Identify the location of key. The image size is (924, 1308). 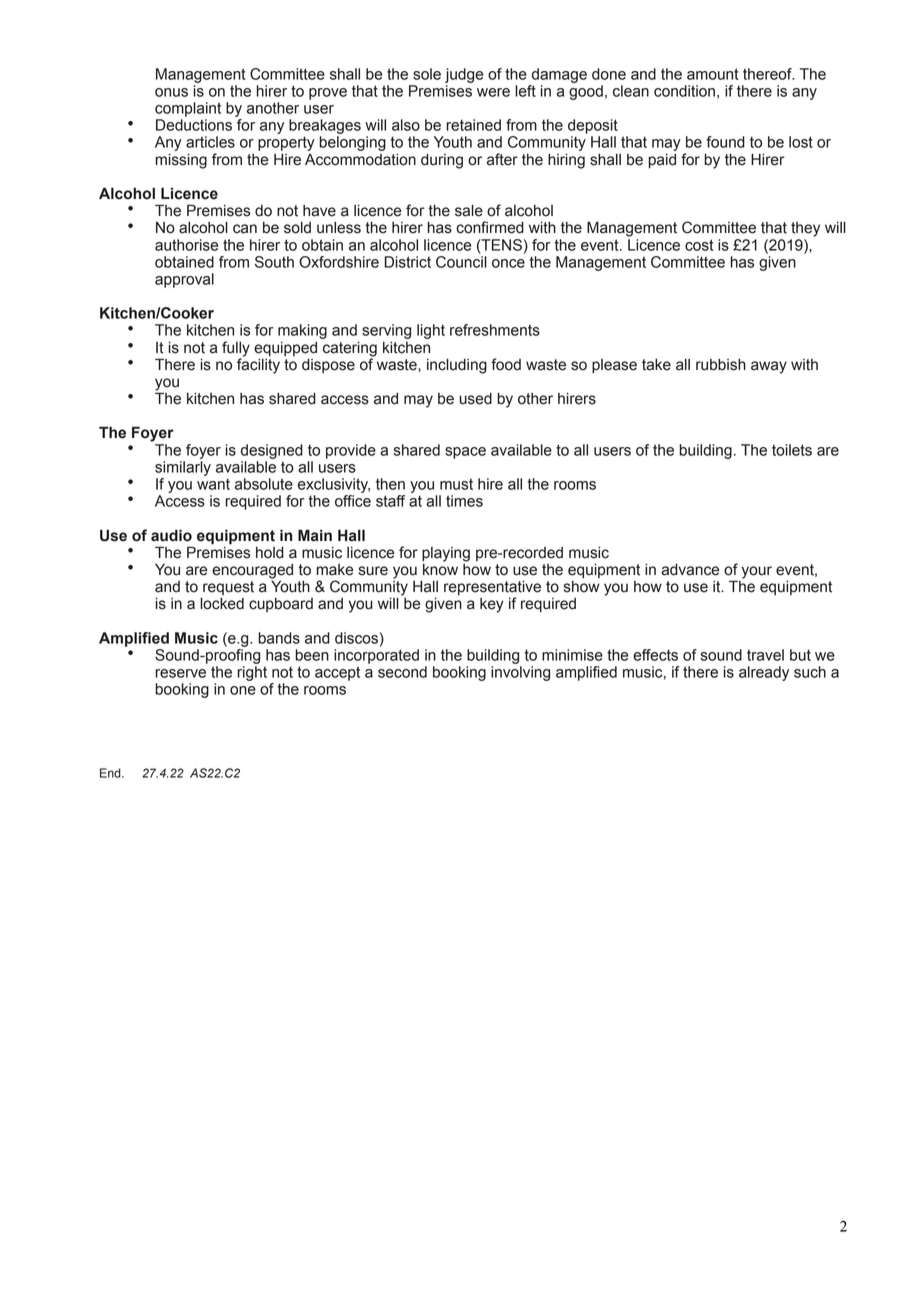
(492, 605).
